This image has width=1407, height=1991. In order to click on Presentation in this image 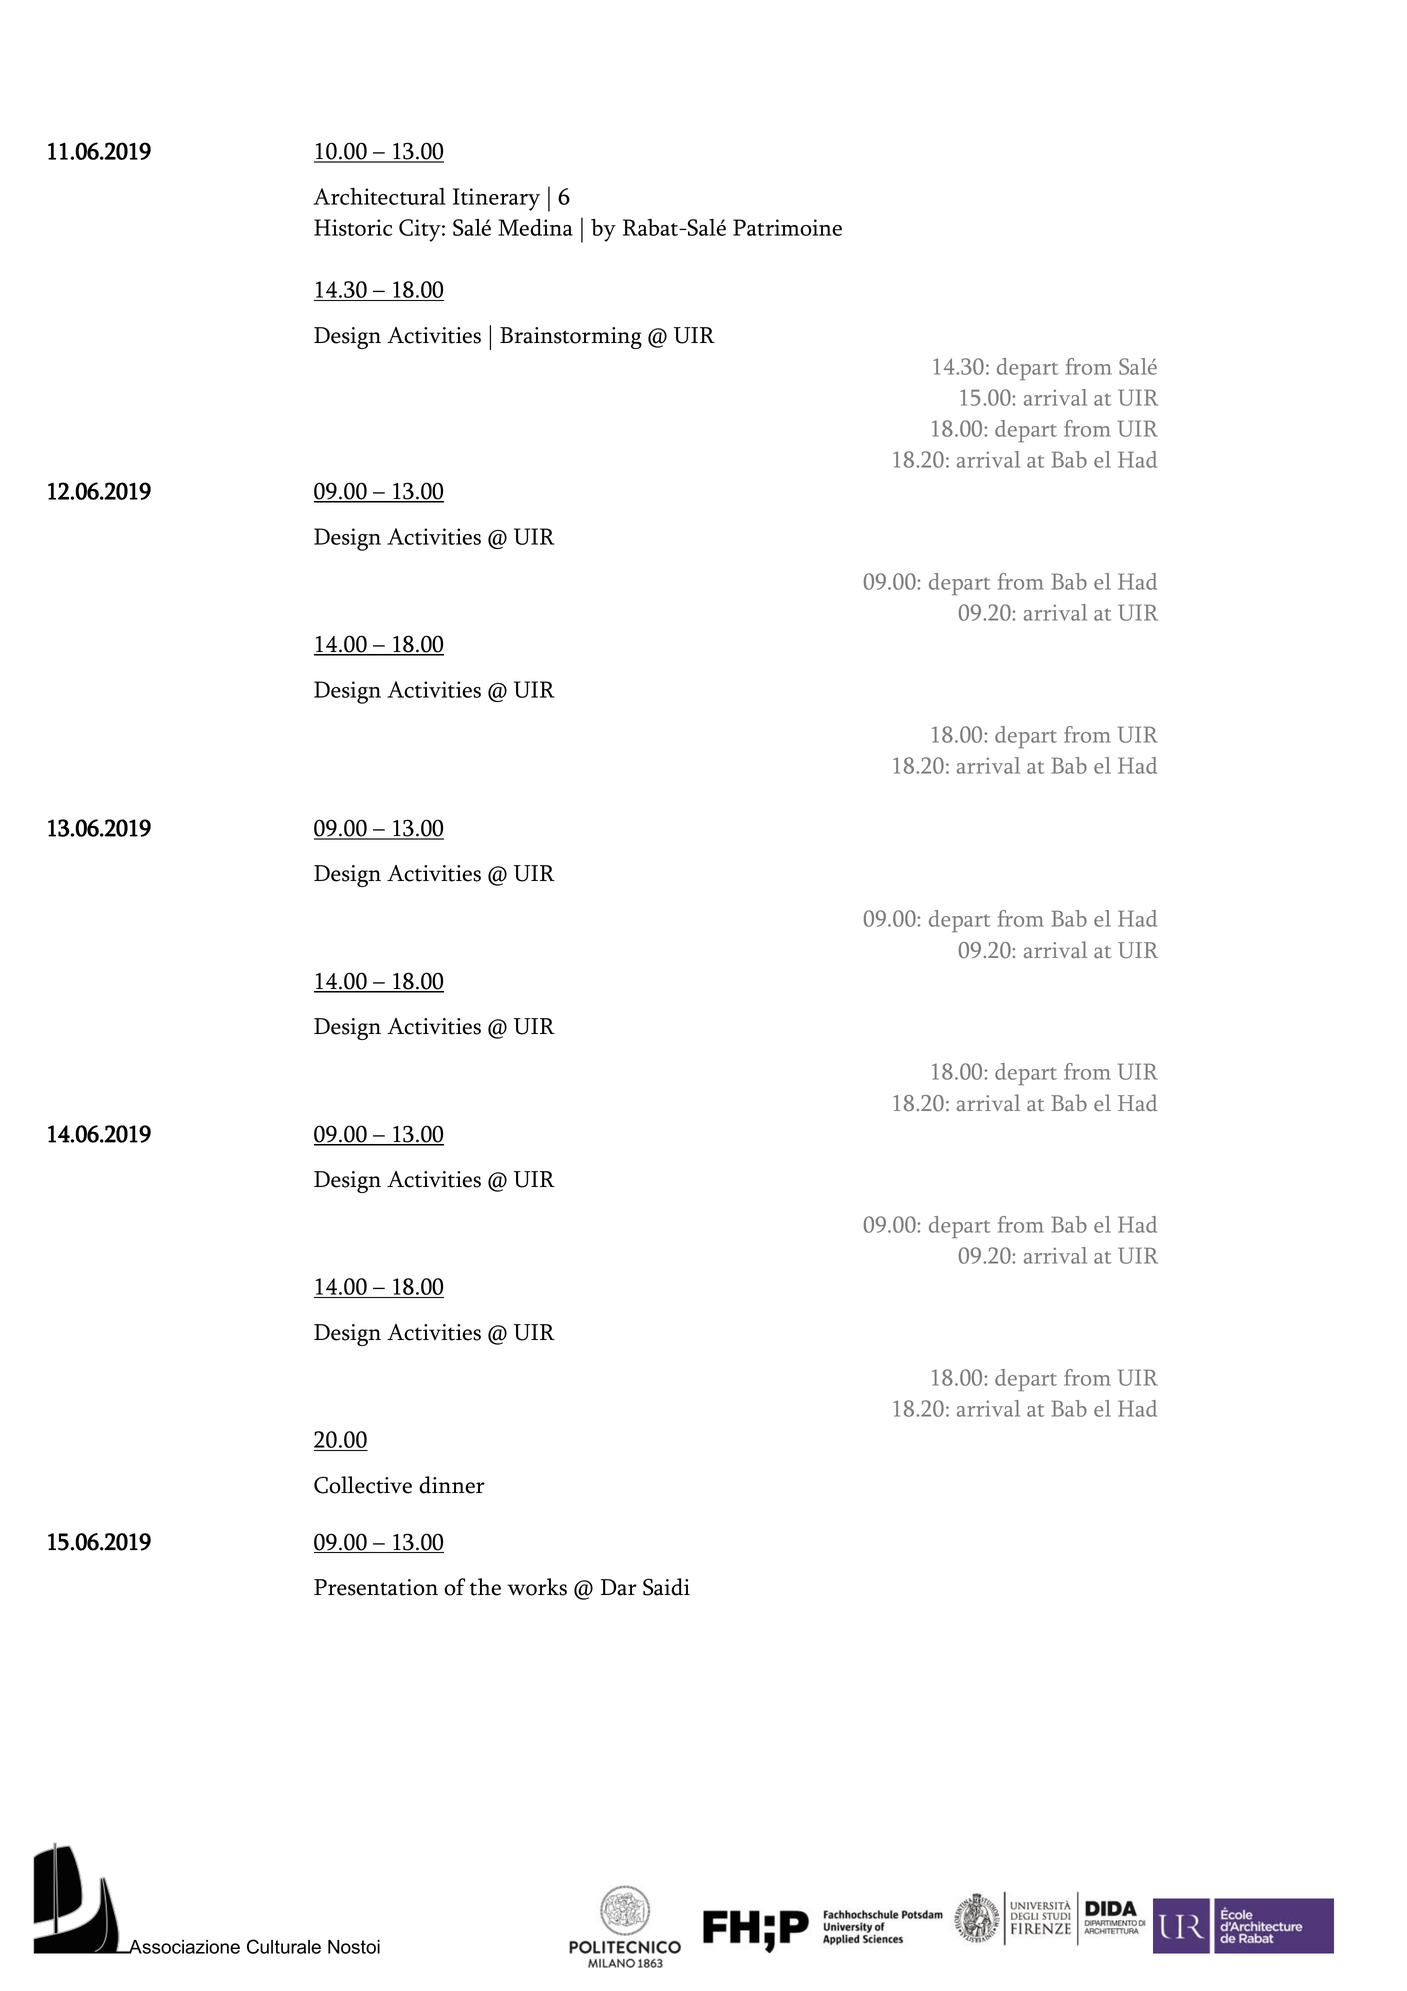, I will do `click(376, 1587)`.
